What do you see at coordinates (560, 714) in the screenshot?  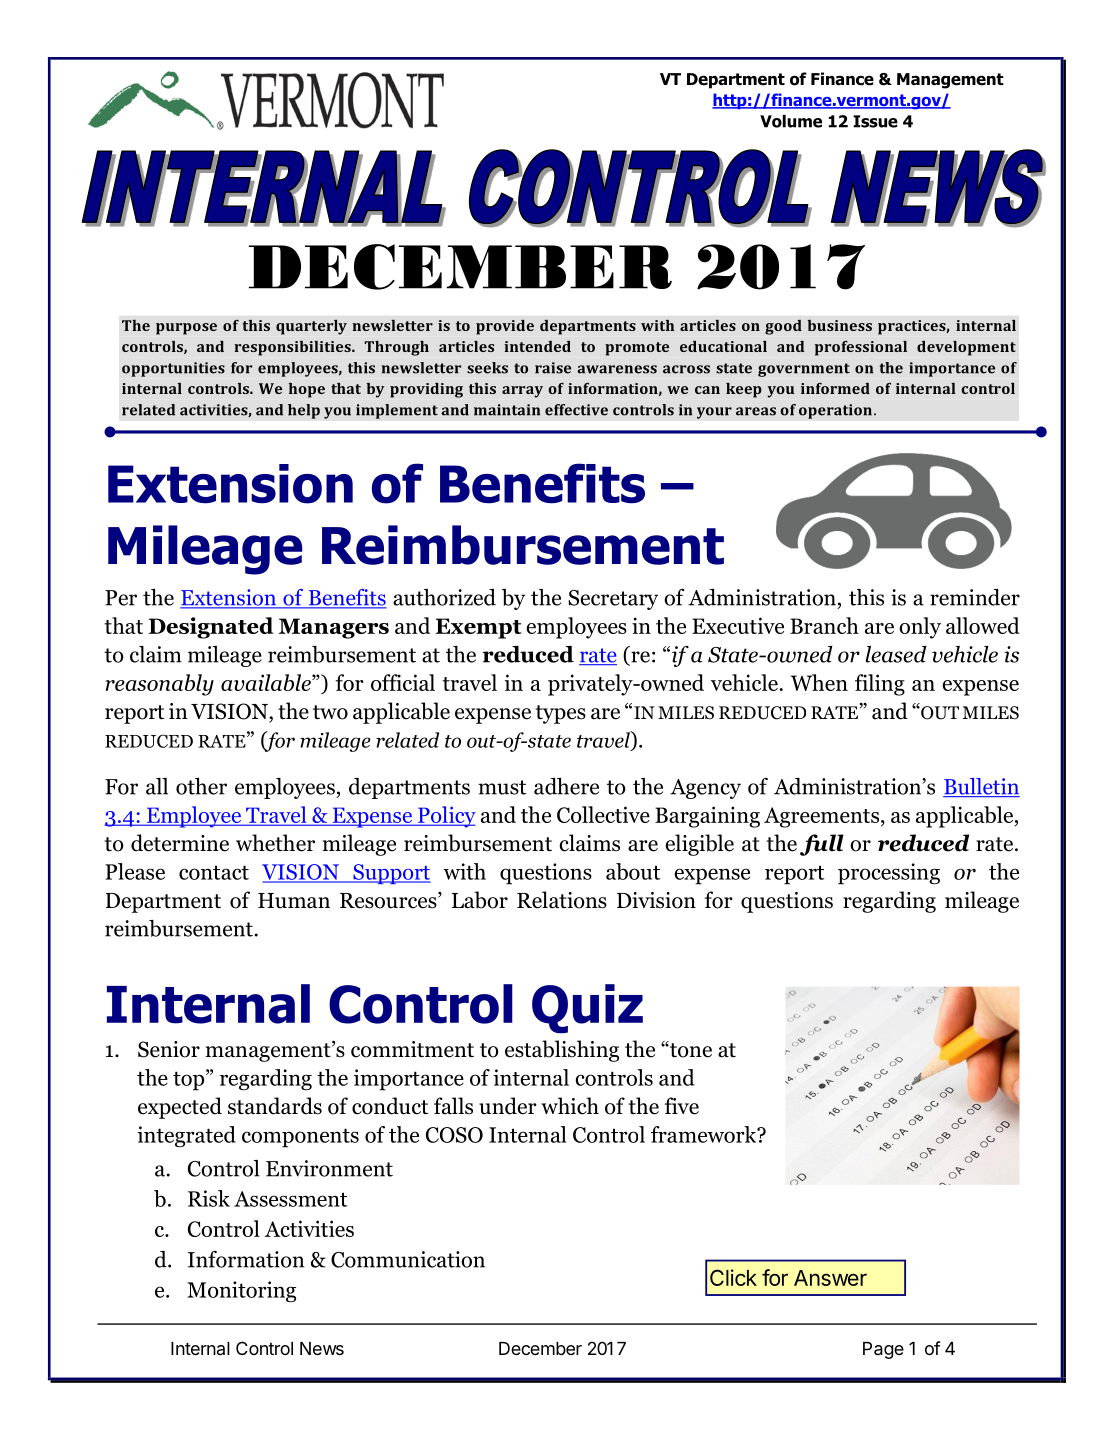 I see `types` at bounding box center [560, 714].
